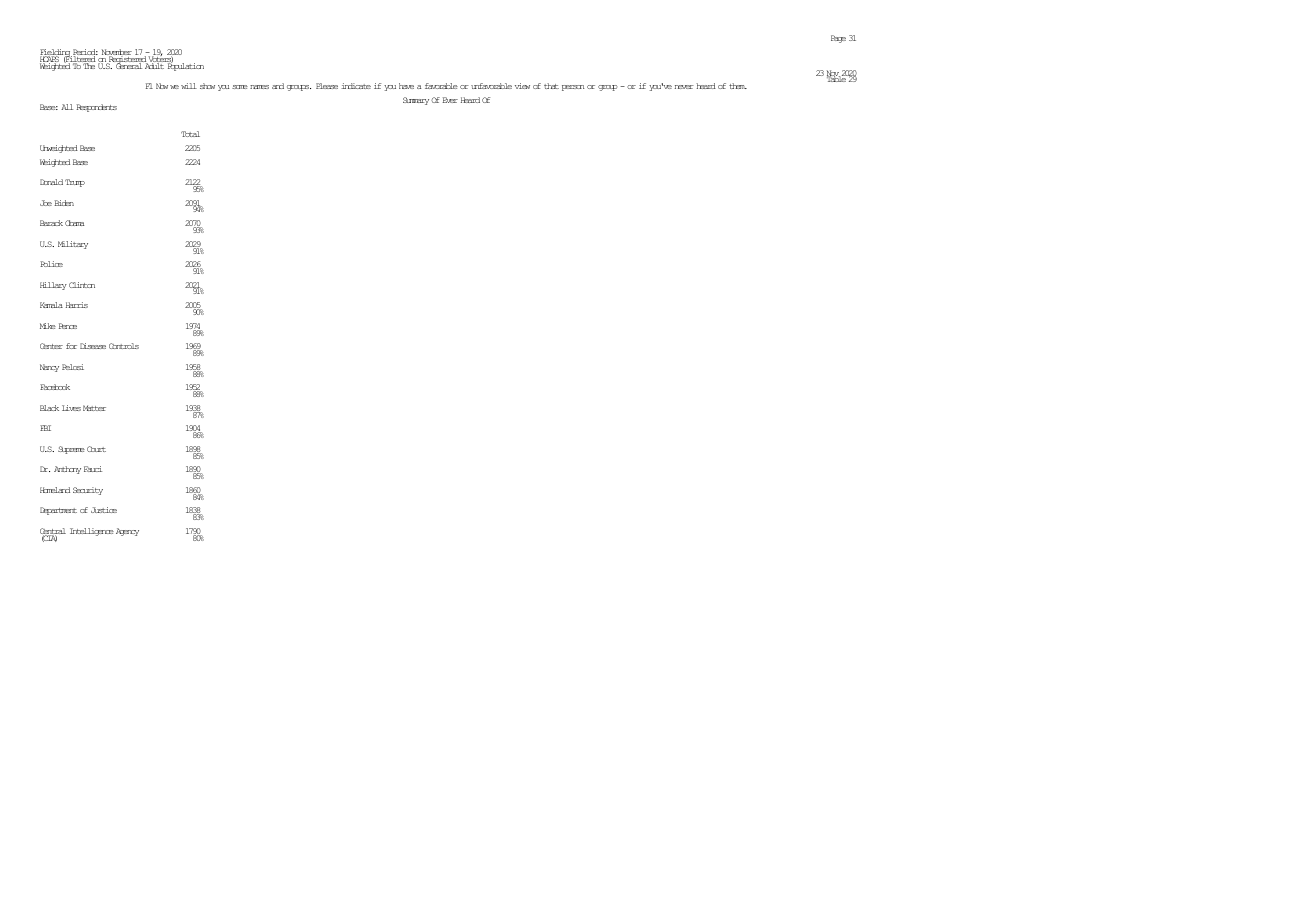  I want to click on Matter, so click(94, 408).
